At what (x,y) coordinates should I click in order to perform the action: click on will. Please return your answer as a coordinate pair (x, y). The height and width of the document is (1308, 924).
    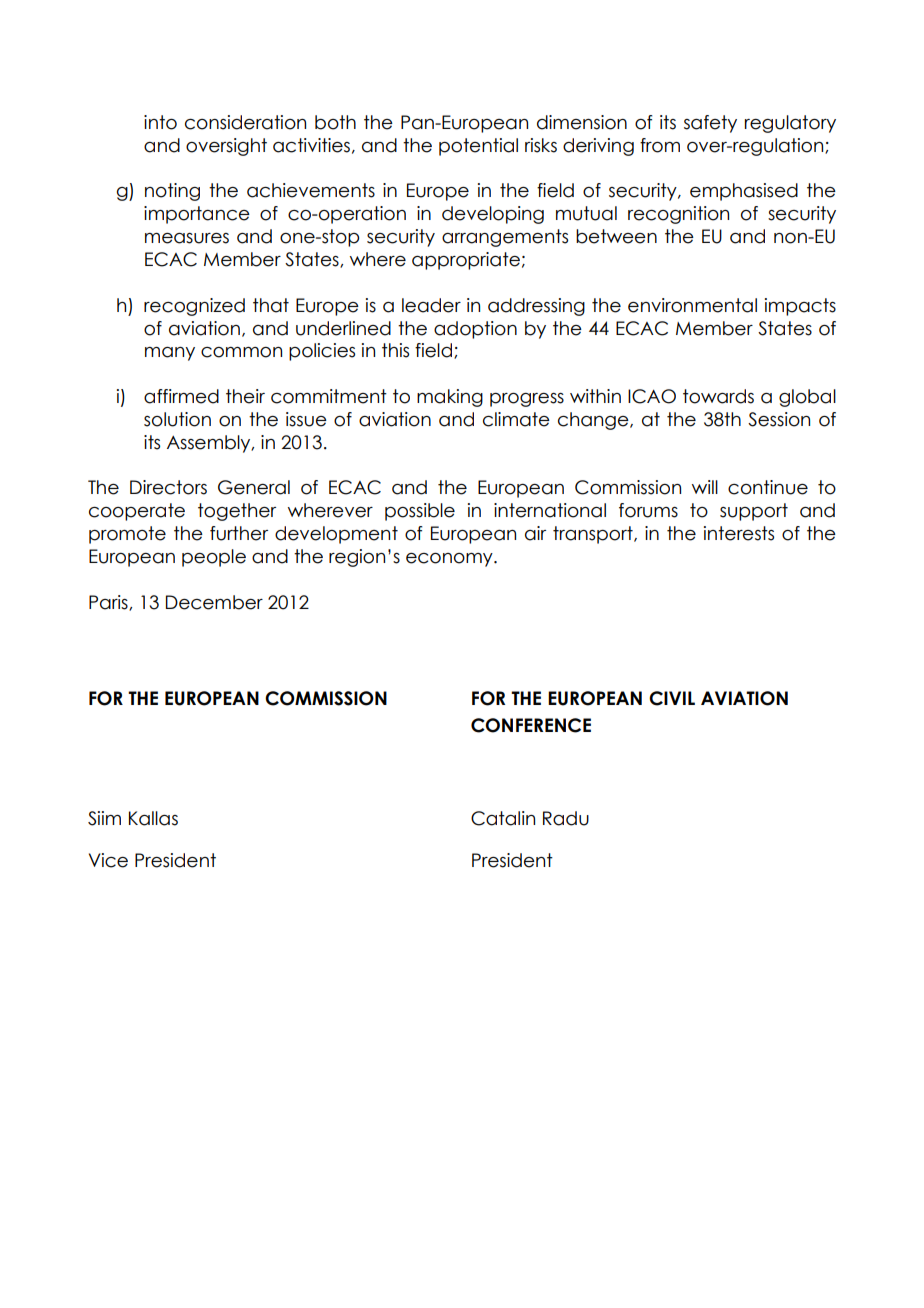
    Looking at the image, I should click on (705, 487).
